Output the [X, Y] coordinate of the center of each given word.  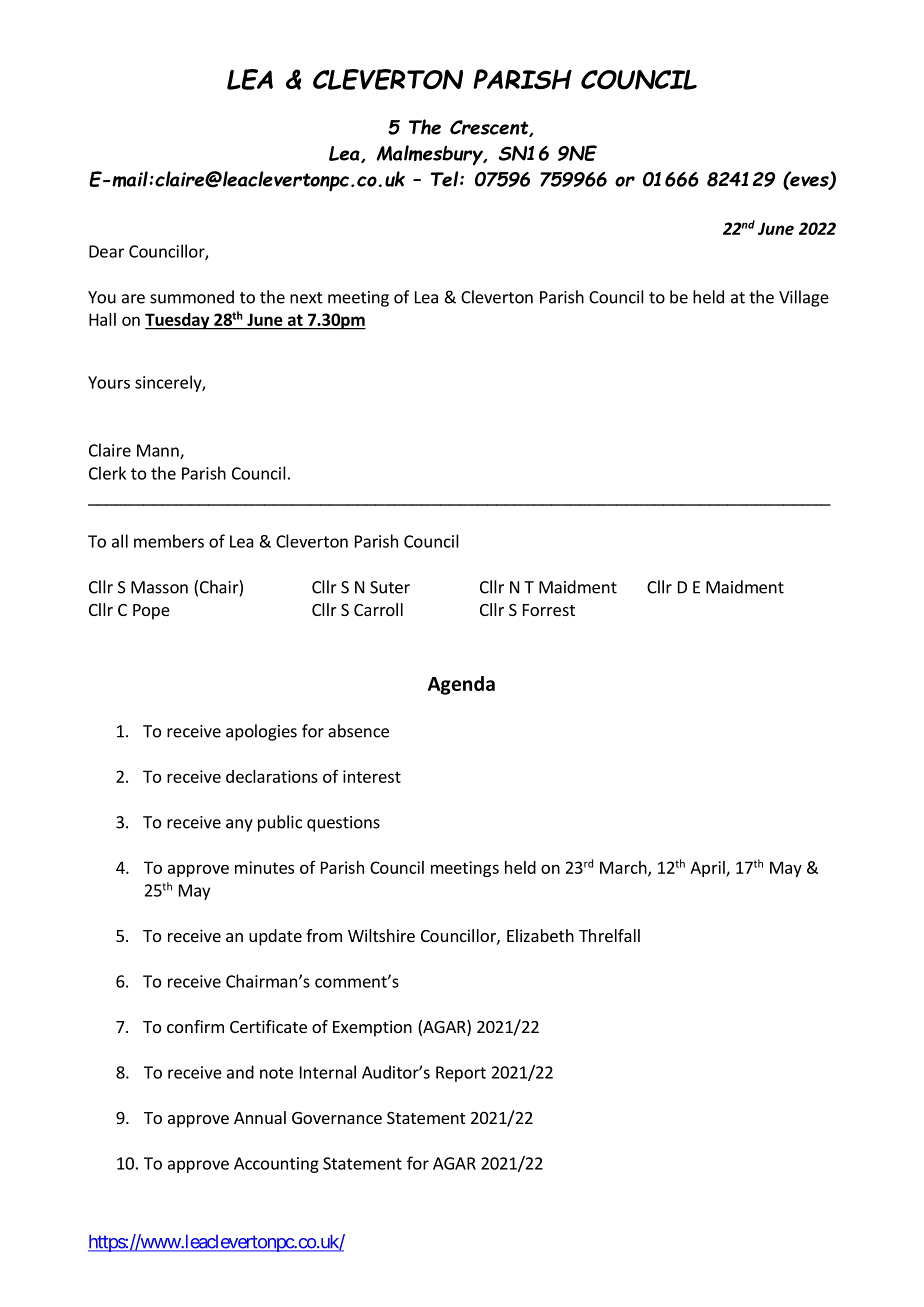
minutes [264, 867]
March [624, 868]
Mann [159, 451]
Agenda [461, 685]
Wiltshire [381, 935]
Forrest [549, 610]
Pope [151, 612]
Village [804, 298]
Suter [390, 587]
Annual [260, 1117]
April [708, 869]
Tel [446, 179]
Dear [106, 251]
